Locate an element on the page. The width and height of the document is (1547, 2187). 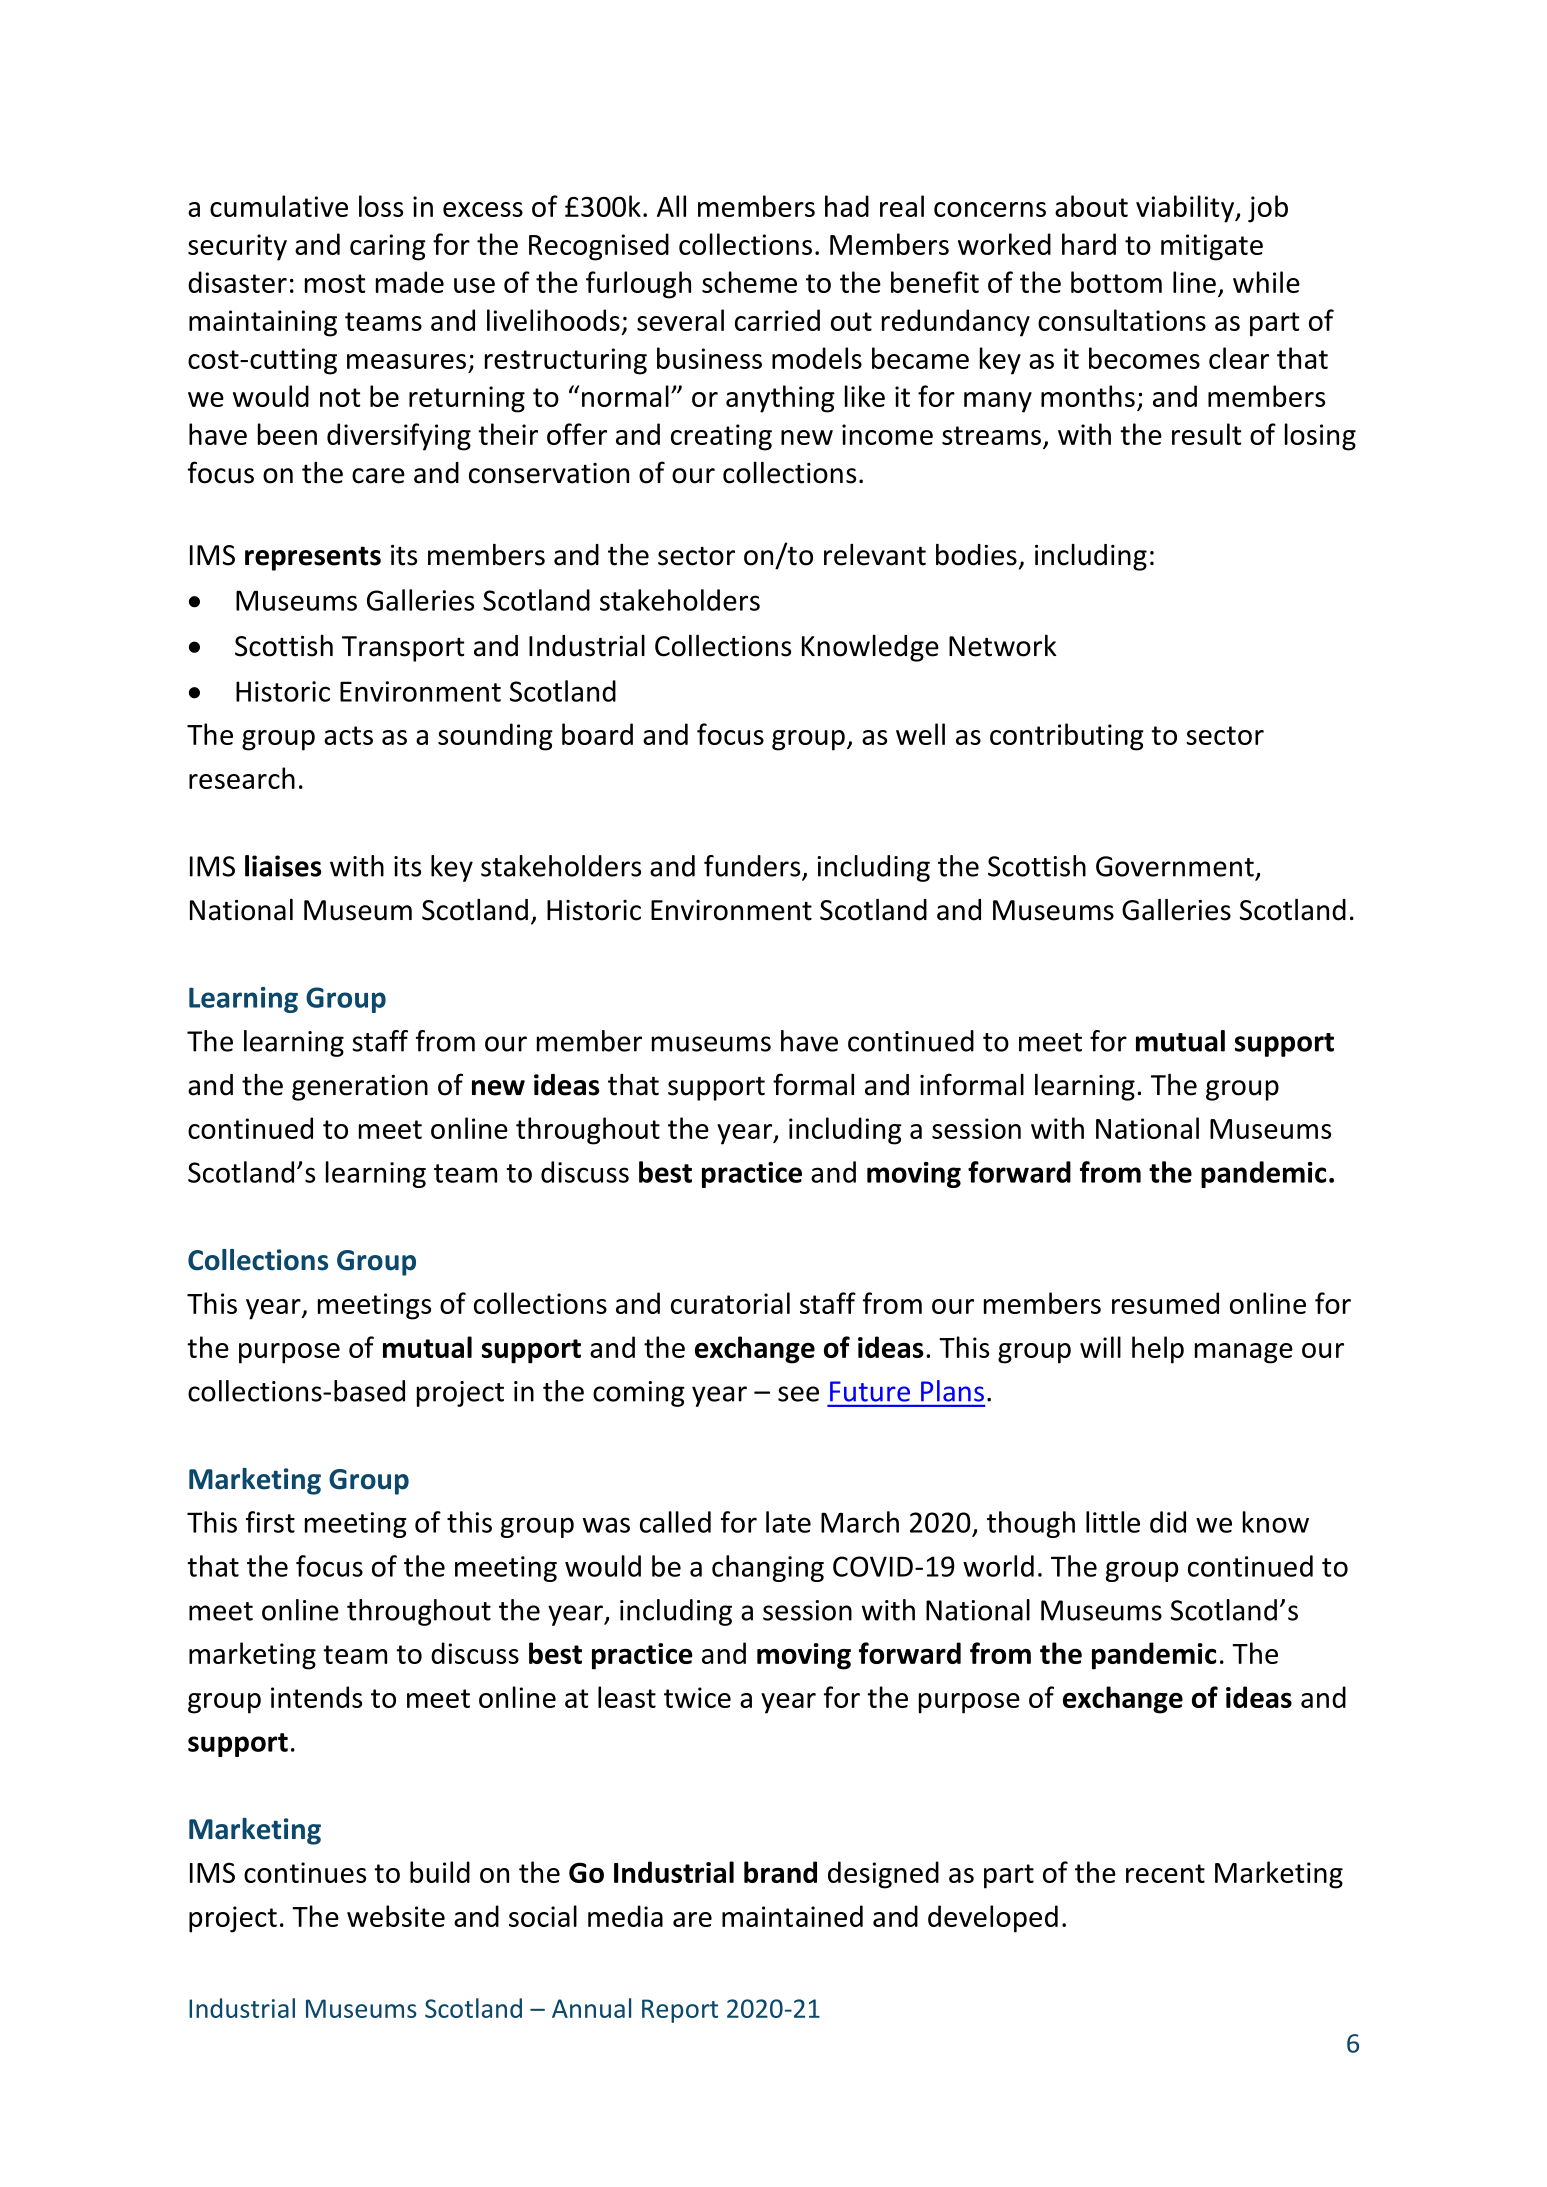
generation is located at coordinates (360, 1088).
